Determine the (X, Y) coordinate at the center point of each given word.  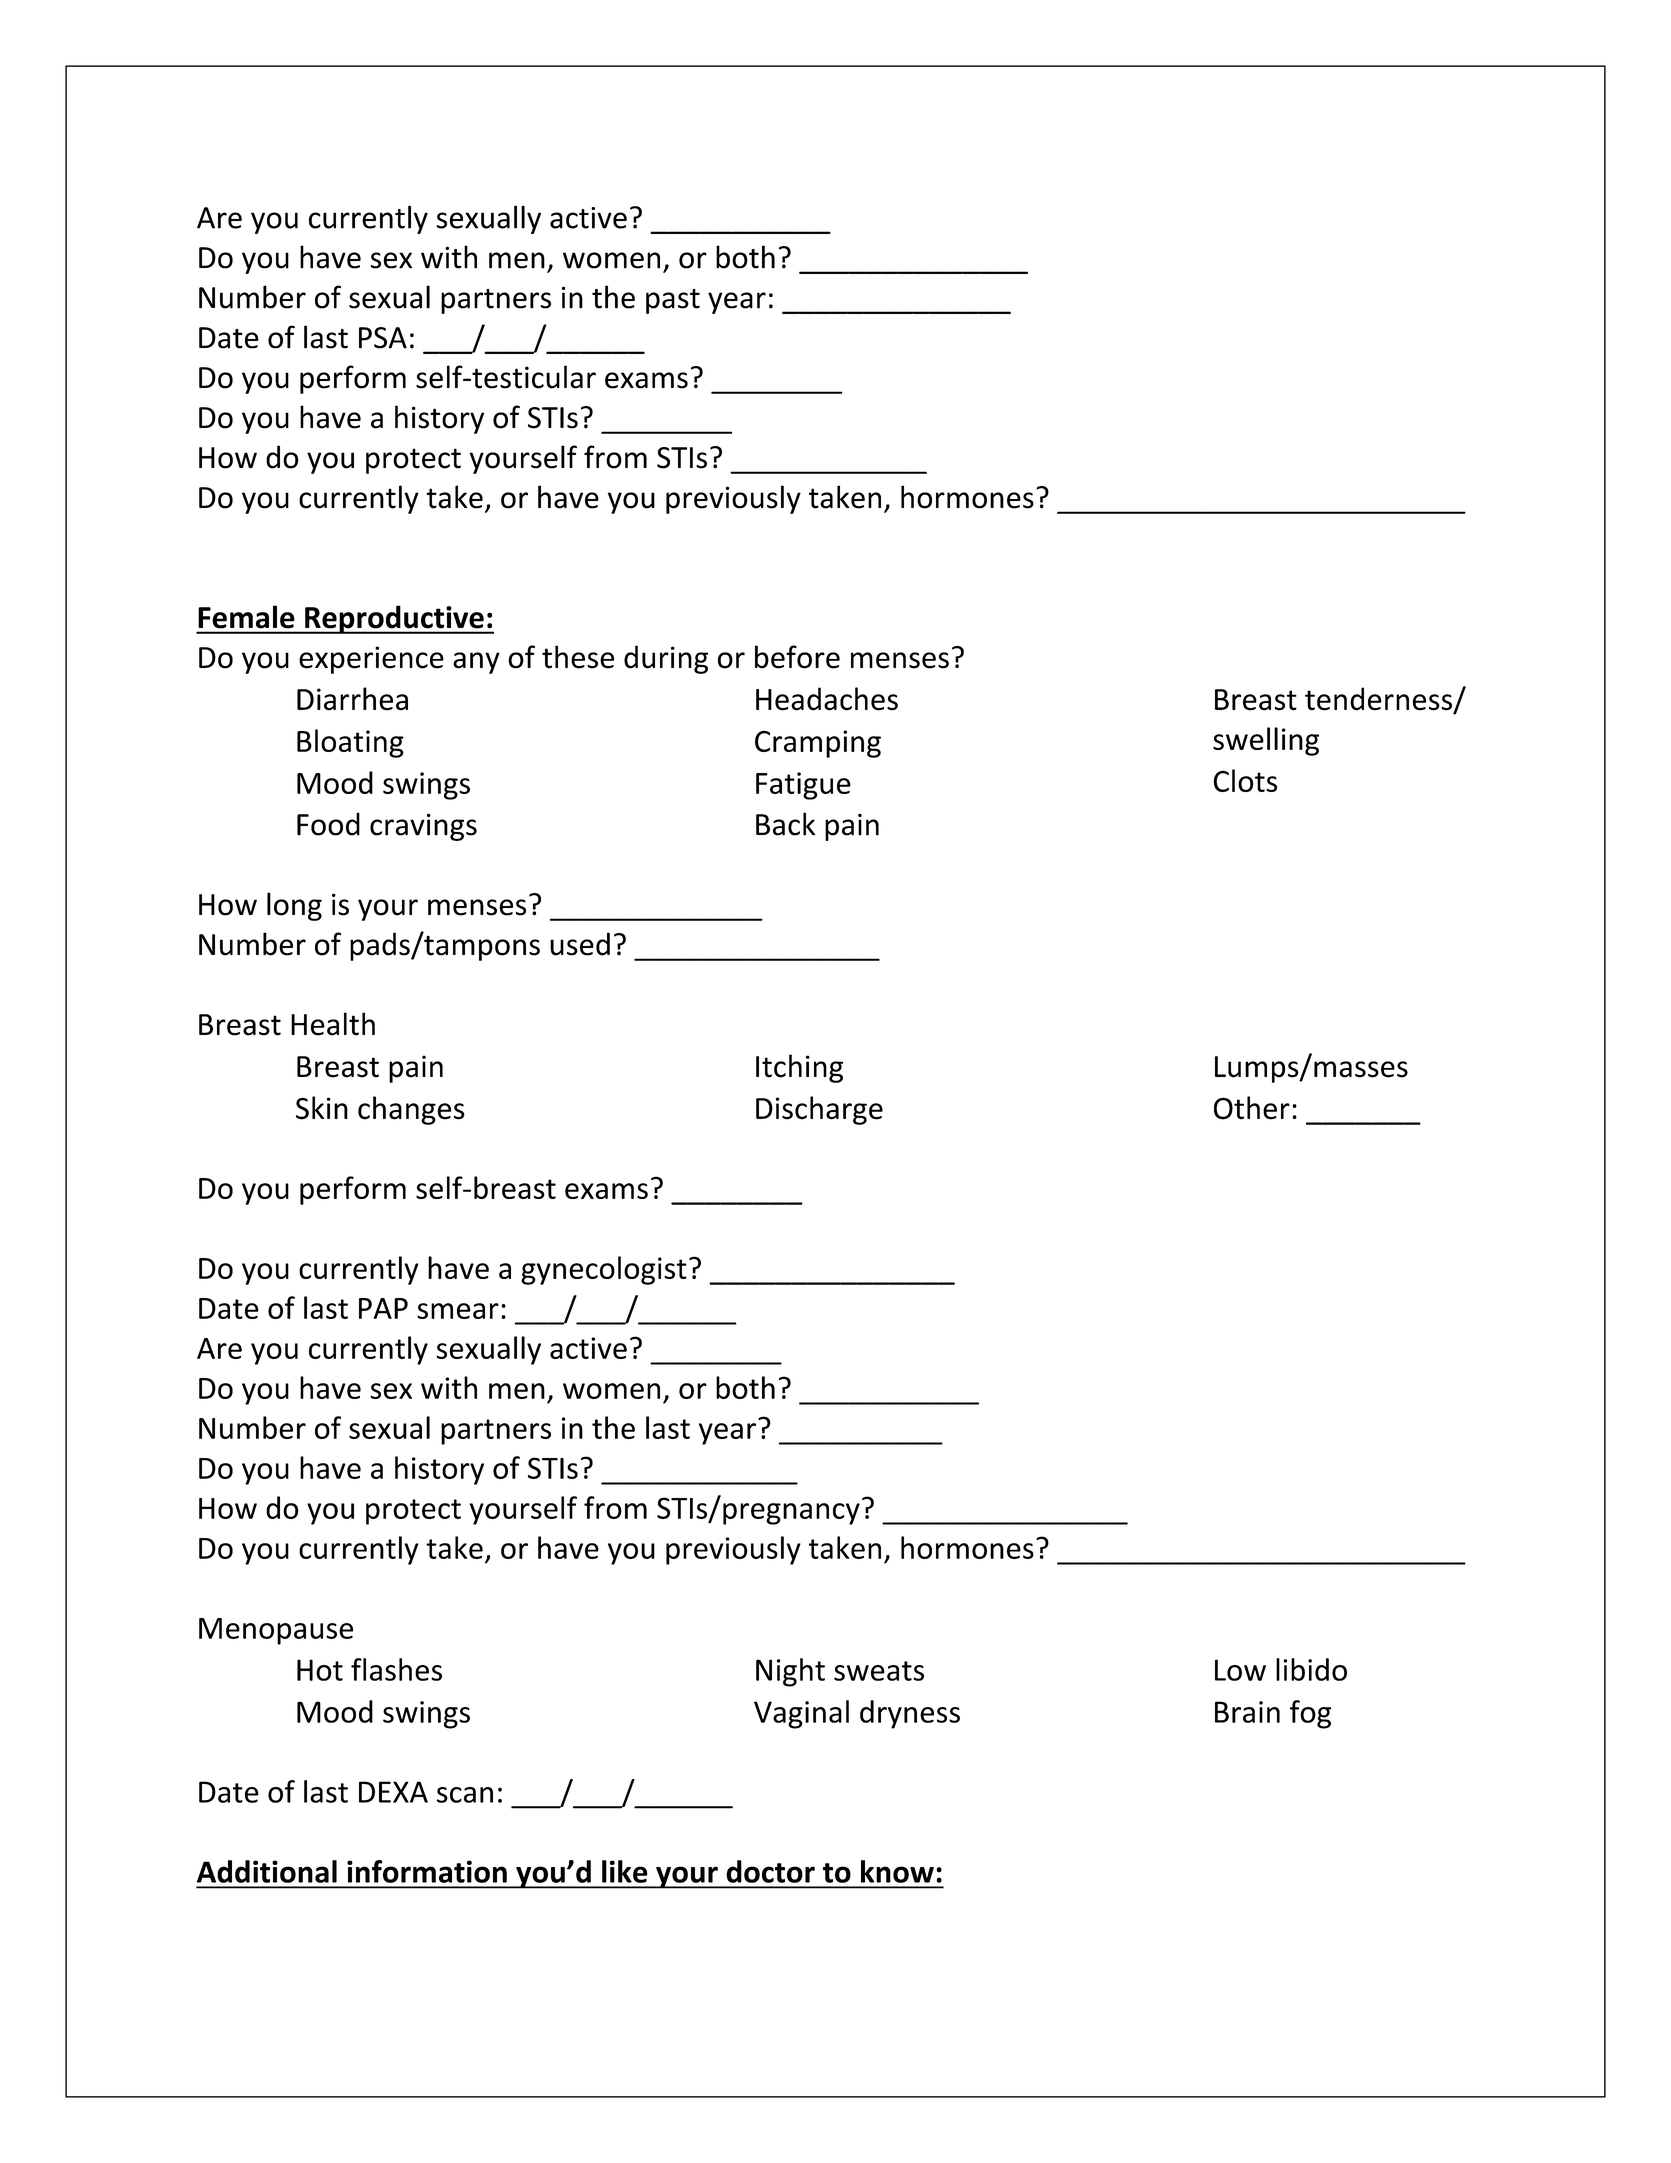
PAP (383, 1308)
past (673, 301)
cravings (423, 827)
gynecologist (604, 1270)
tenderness (1379, 700)
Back (785, 824)
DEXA (393, 1792)
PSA (383, 338)
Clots (1245, 780)
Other (1252, 1108)
